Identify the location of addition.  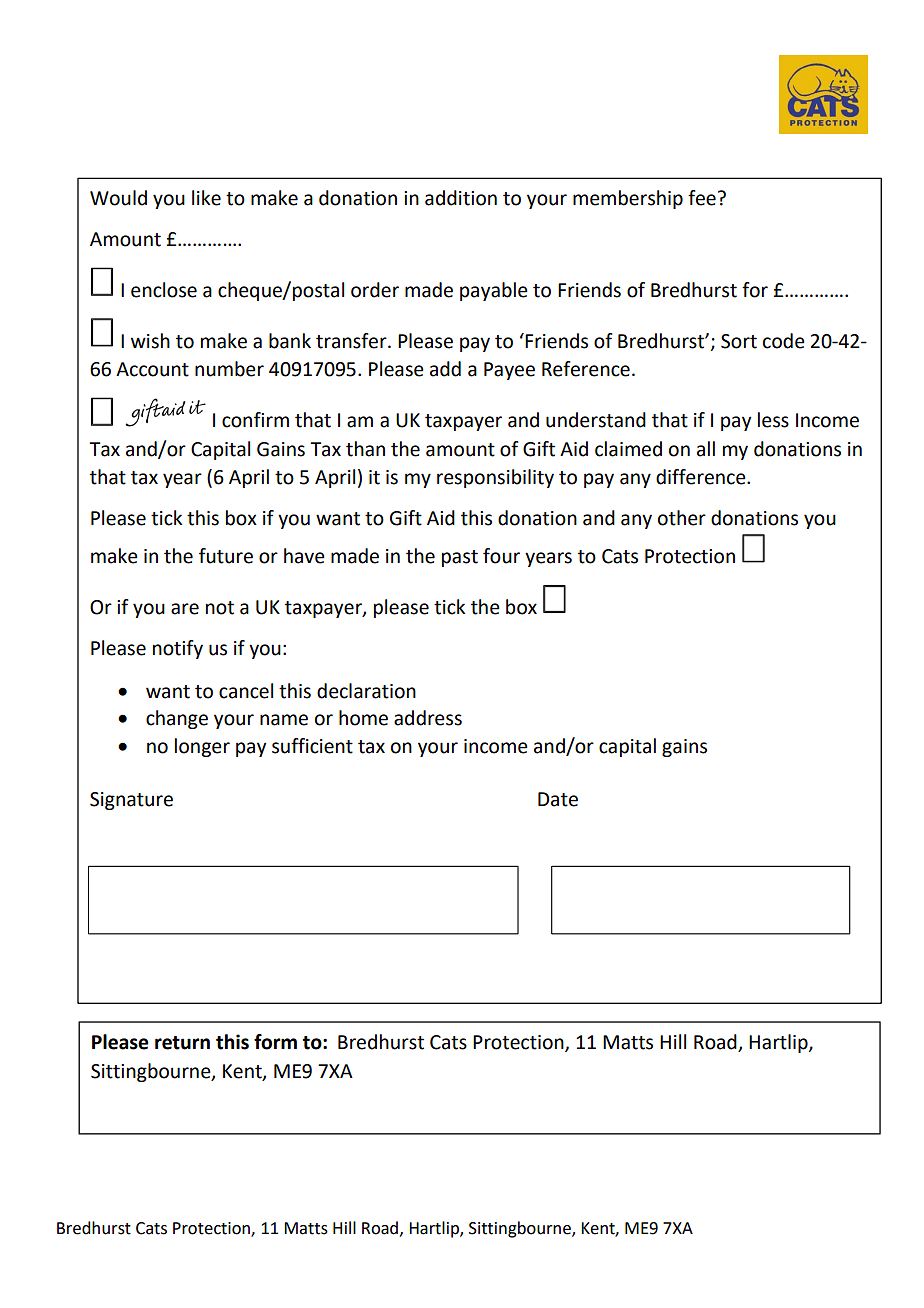
(461, 198).
